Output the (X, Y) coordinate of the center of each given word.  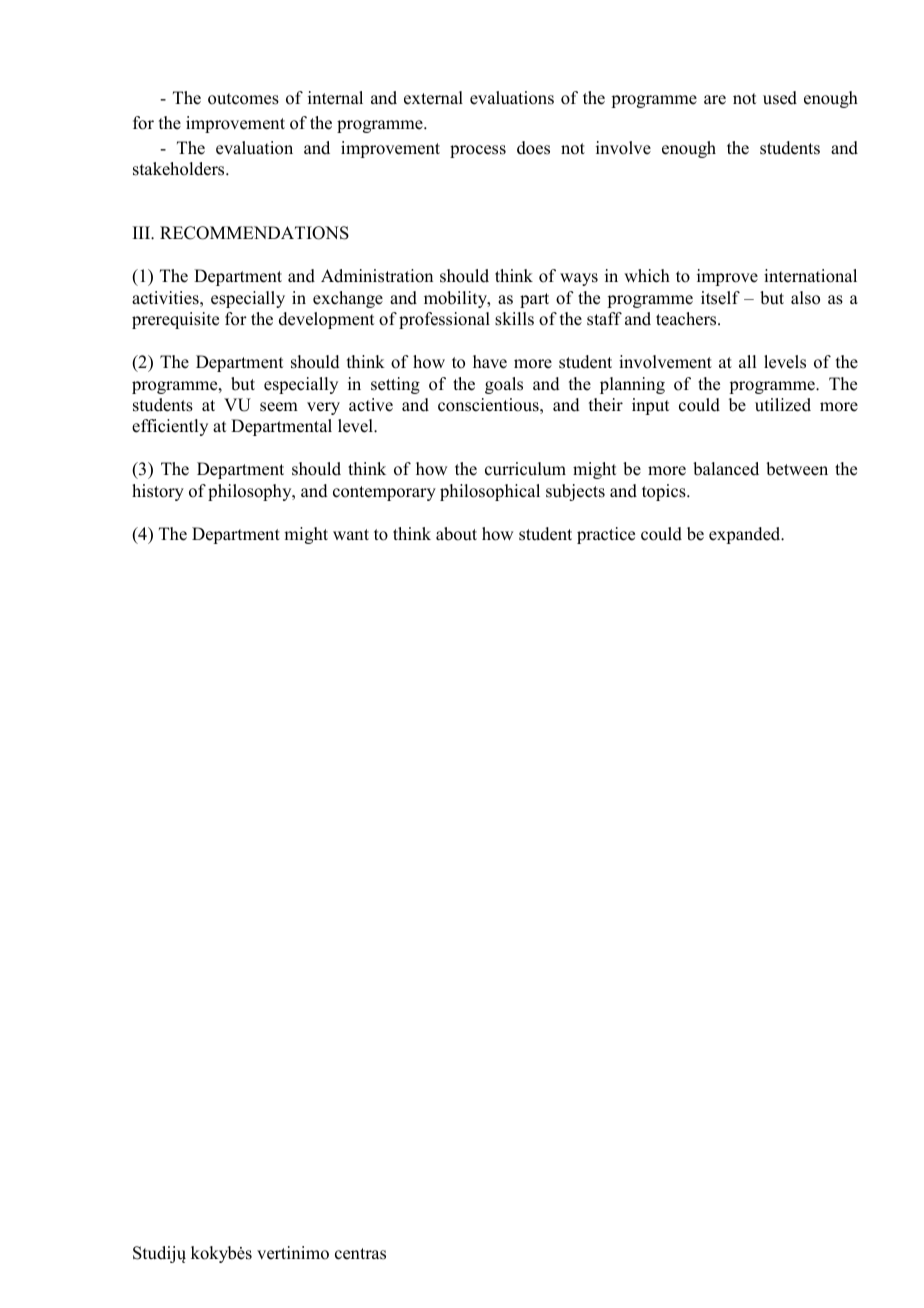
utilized (783, 405)
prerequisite (175, 320)
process (478, 151)
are (715, 100)
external (433, 98)
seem (279, 407)
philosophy (251, 492)
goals (504, 385)
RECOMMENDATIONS (254, 233)
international (810, 276)
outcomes (243, 99)
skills (514, 319)
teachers (687, 319)
